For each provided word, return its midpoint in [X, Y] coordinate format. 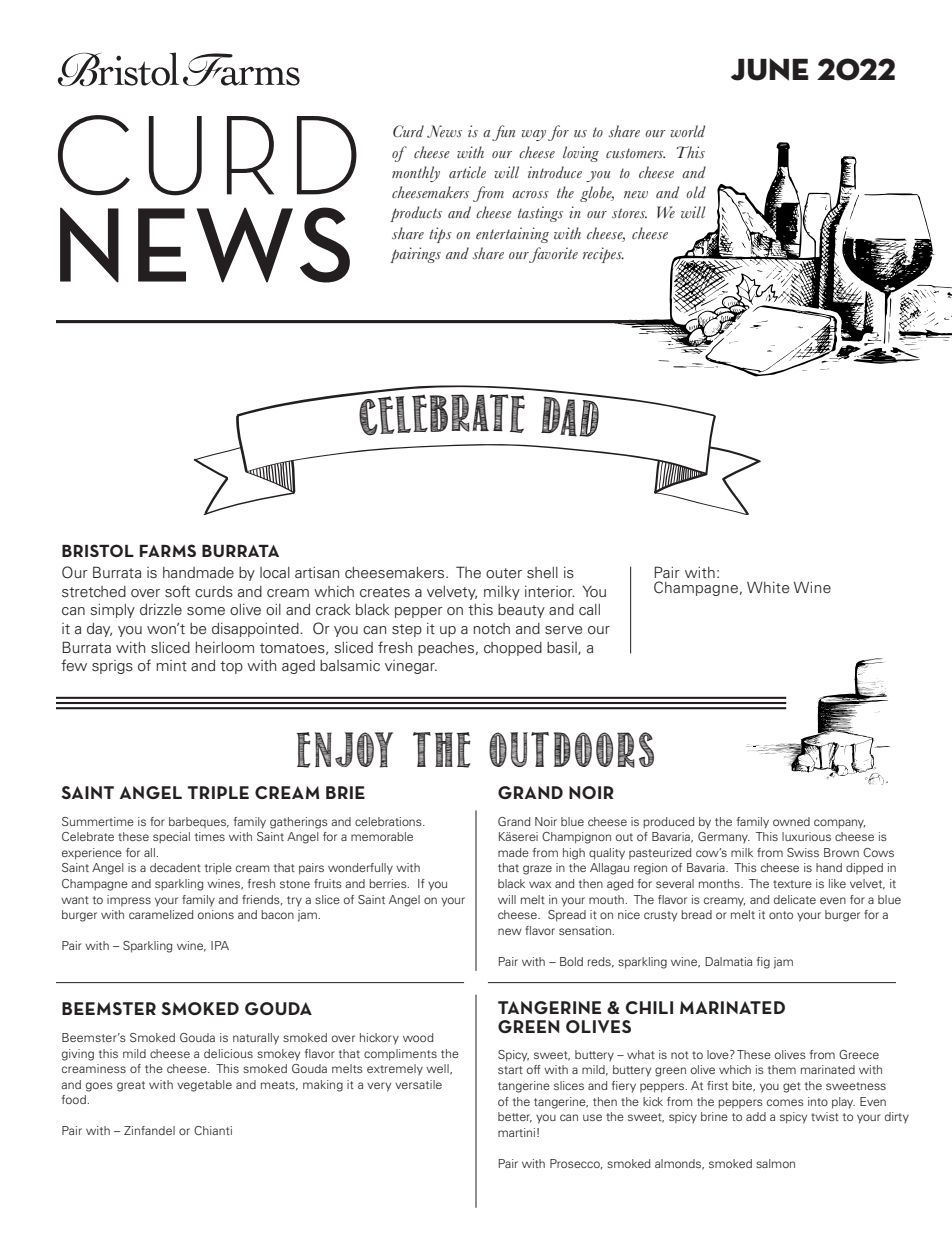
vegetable [204, 1086]
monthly [416, 174]
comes [785, 1102]
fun [503, 133]
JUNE [770, 69]
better [515, 1117]
